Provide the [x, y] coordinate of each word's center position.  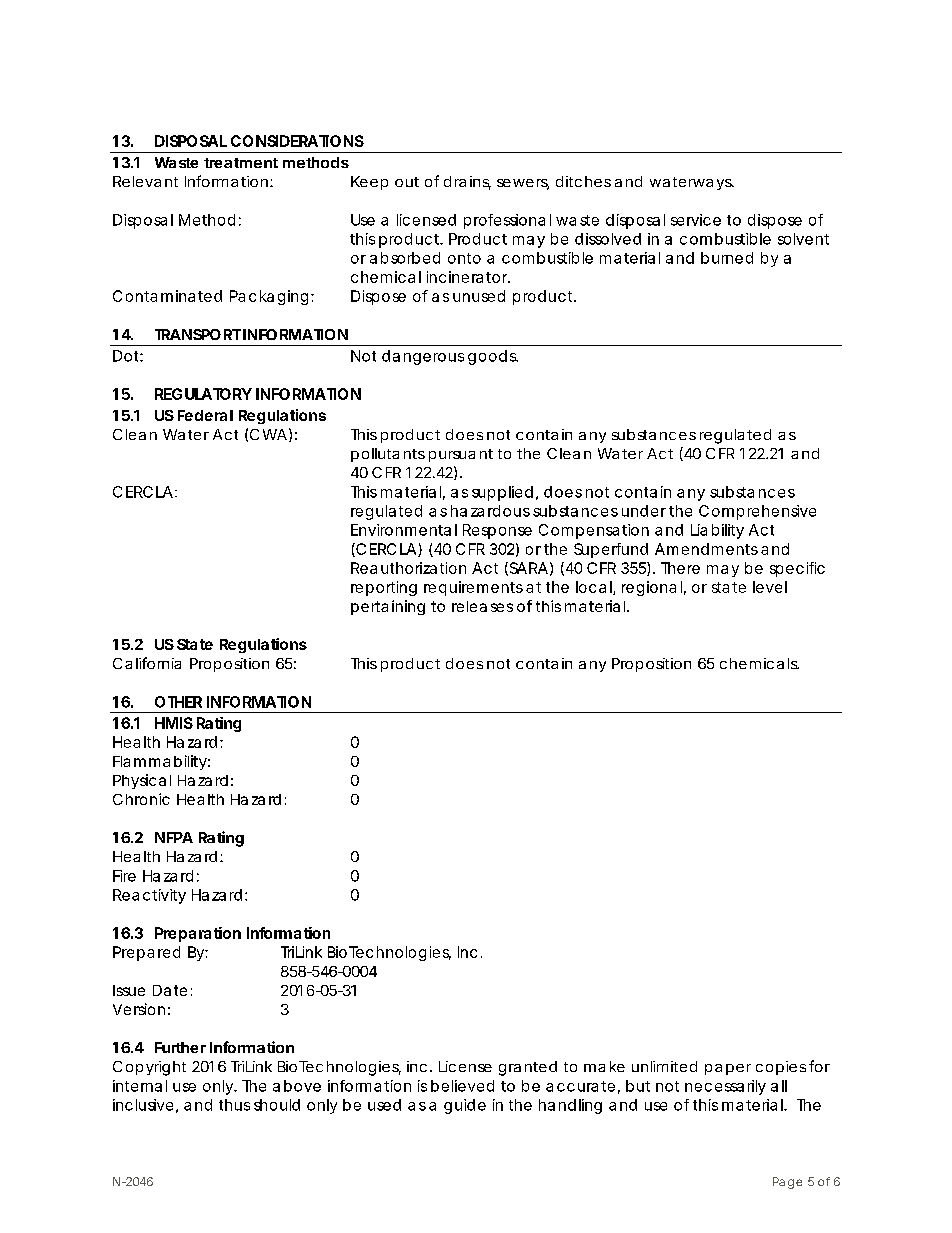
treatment [241, 163]
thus [234, 1105]
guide [465, 1106]
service [696, 220]
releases [482, 606]
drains [467, 183]
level [770, 587]
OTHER [178, 702]
